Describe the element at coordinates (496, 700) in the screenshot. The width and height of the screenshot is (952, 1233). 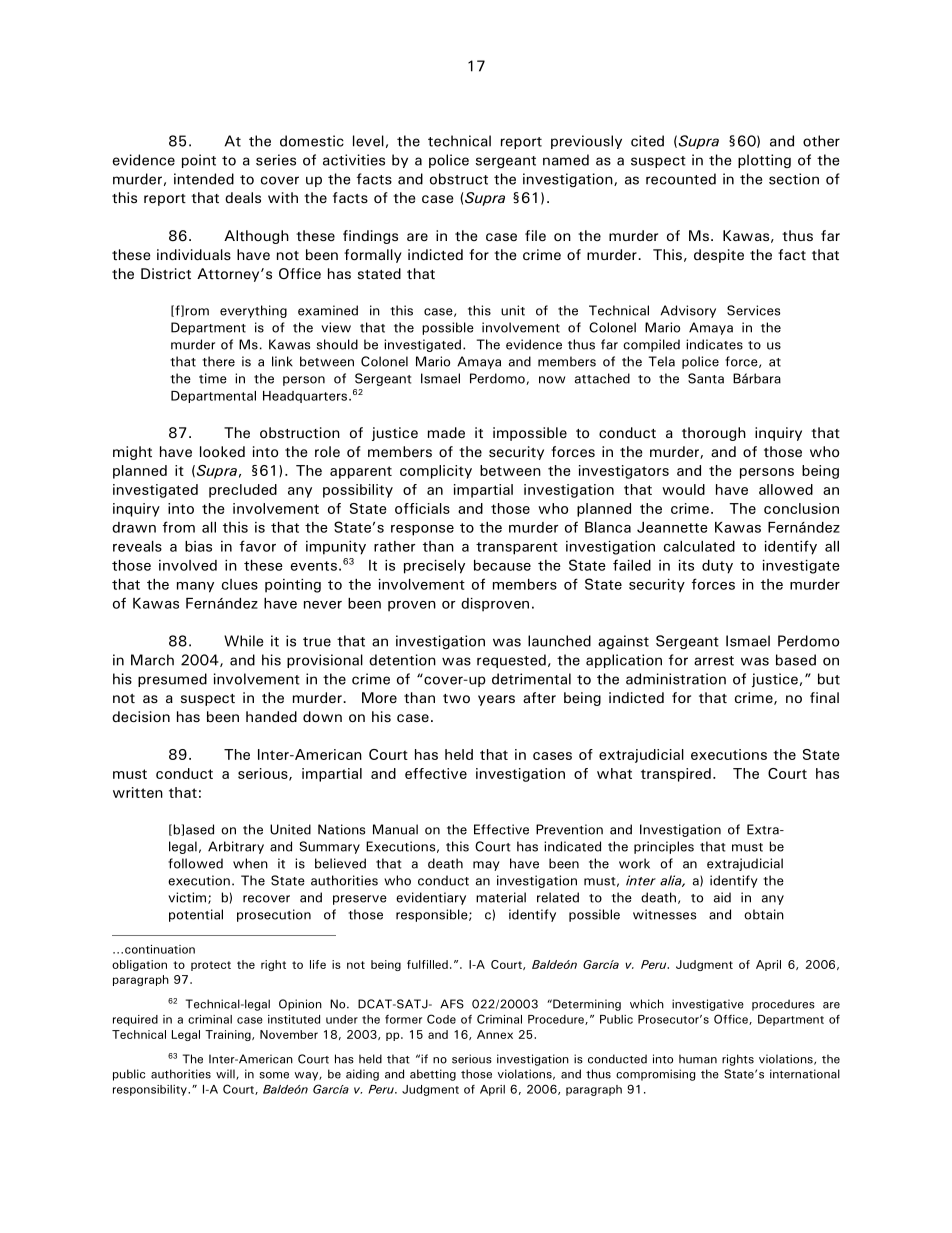
I see `years` at that location.
